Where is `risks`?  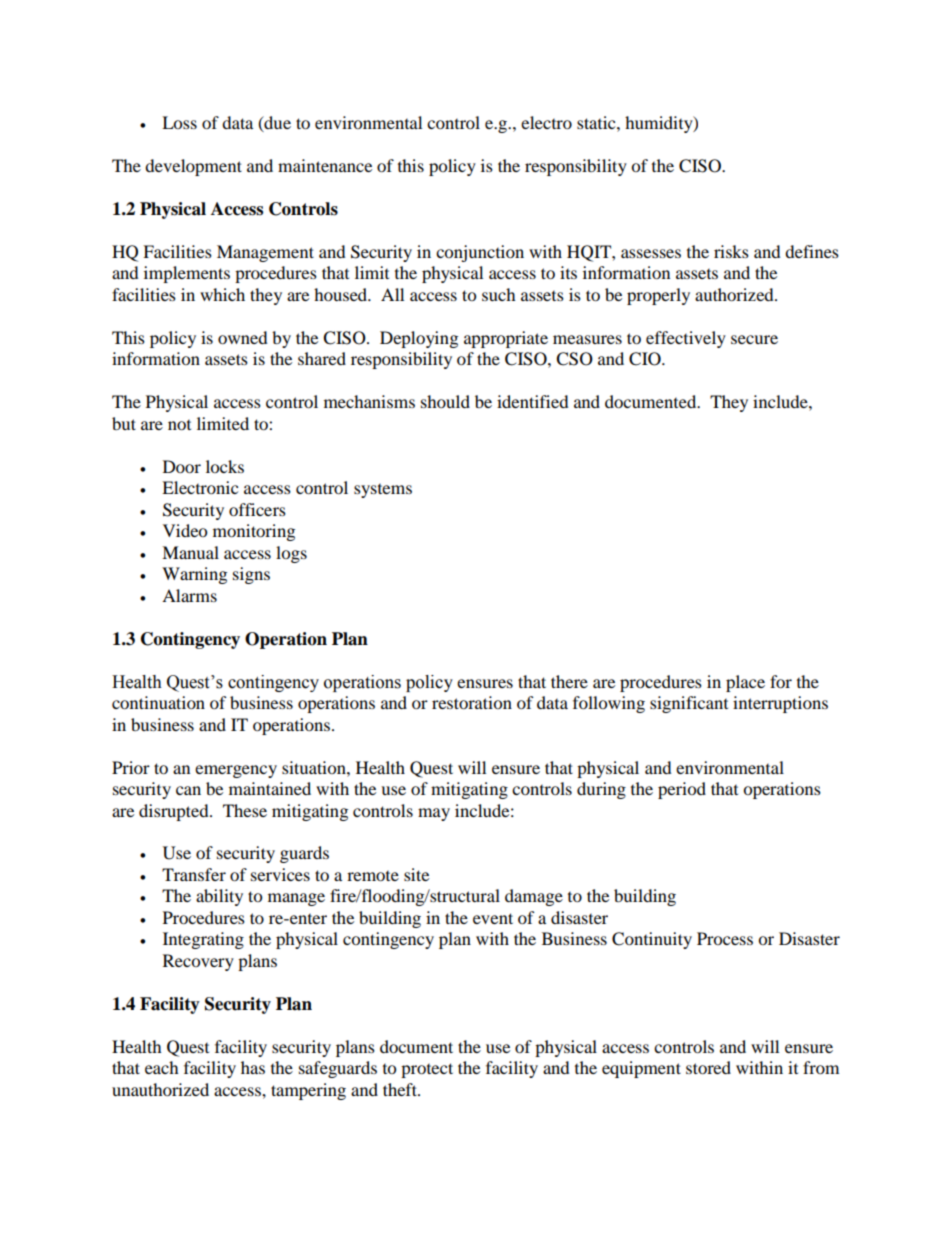
risks is located at coordinates (731, 251).
